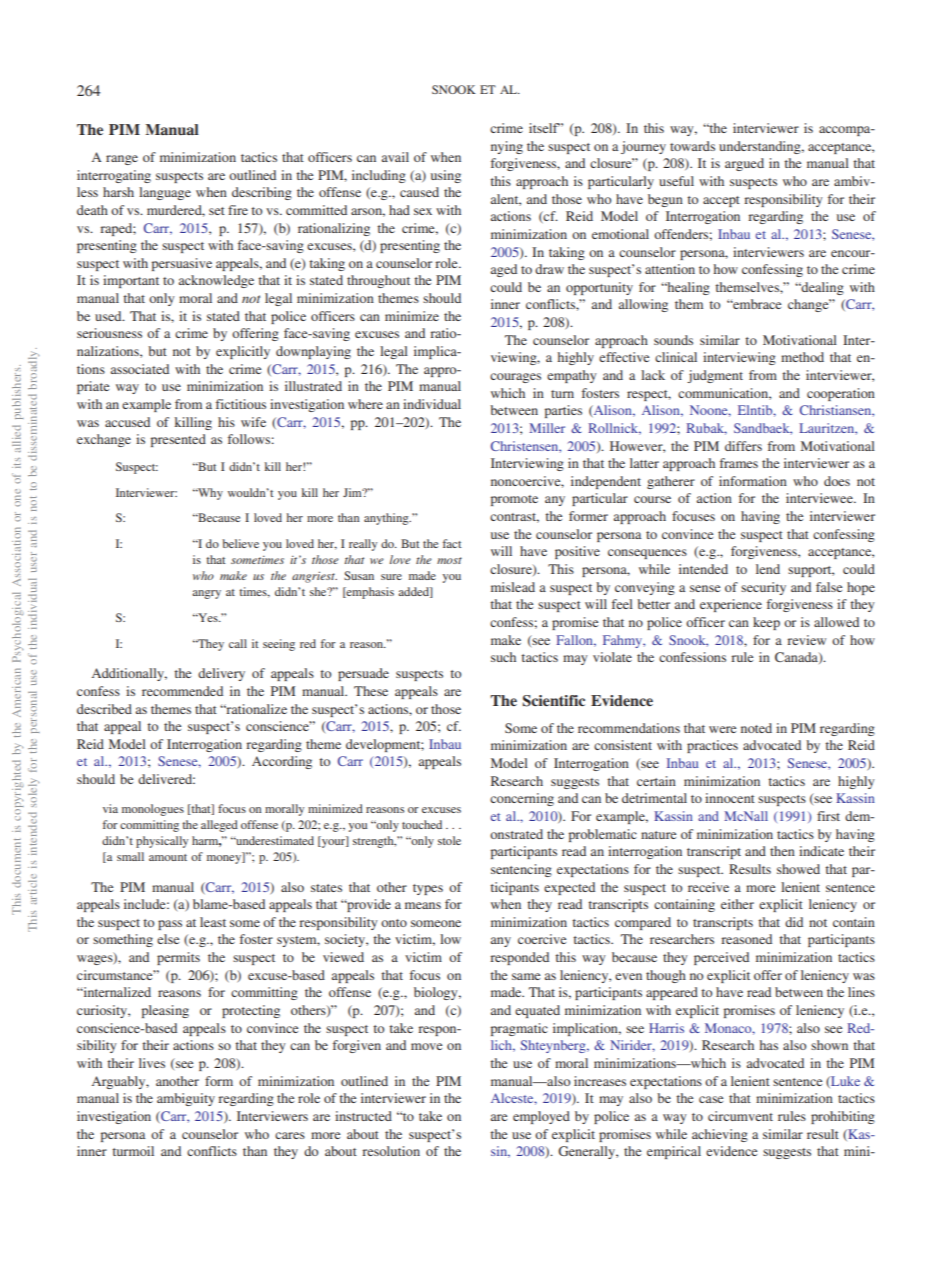 The image size is (952, 1270). Describe the element at coordinates (715, 376) in the screenshot. I see `judgment` at that location.
